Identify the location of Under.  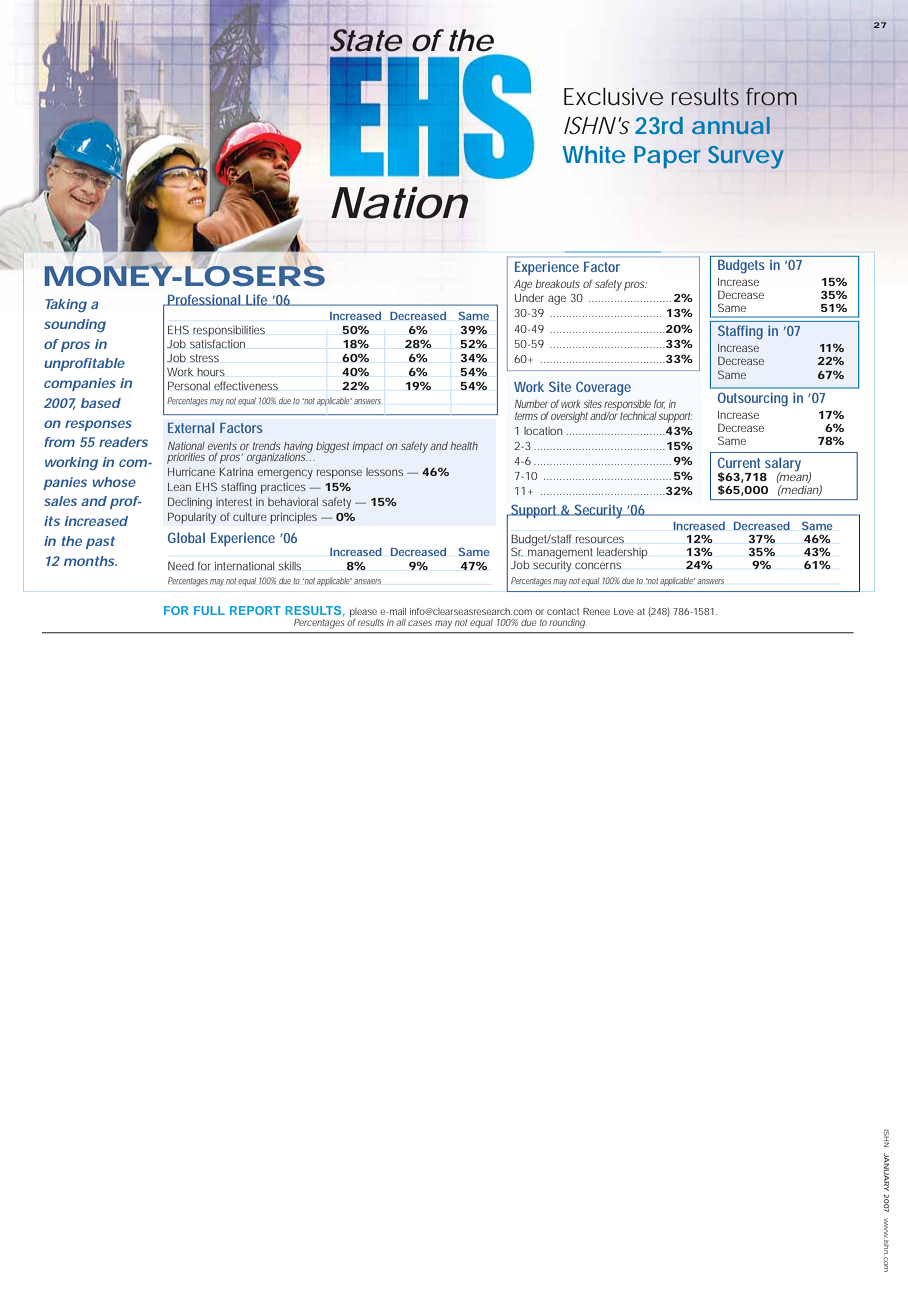
(529, 297).
